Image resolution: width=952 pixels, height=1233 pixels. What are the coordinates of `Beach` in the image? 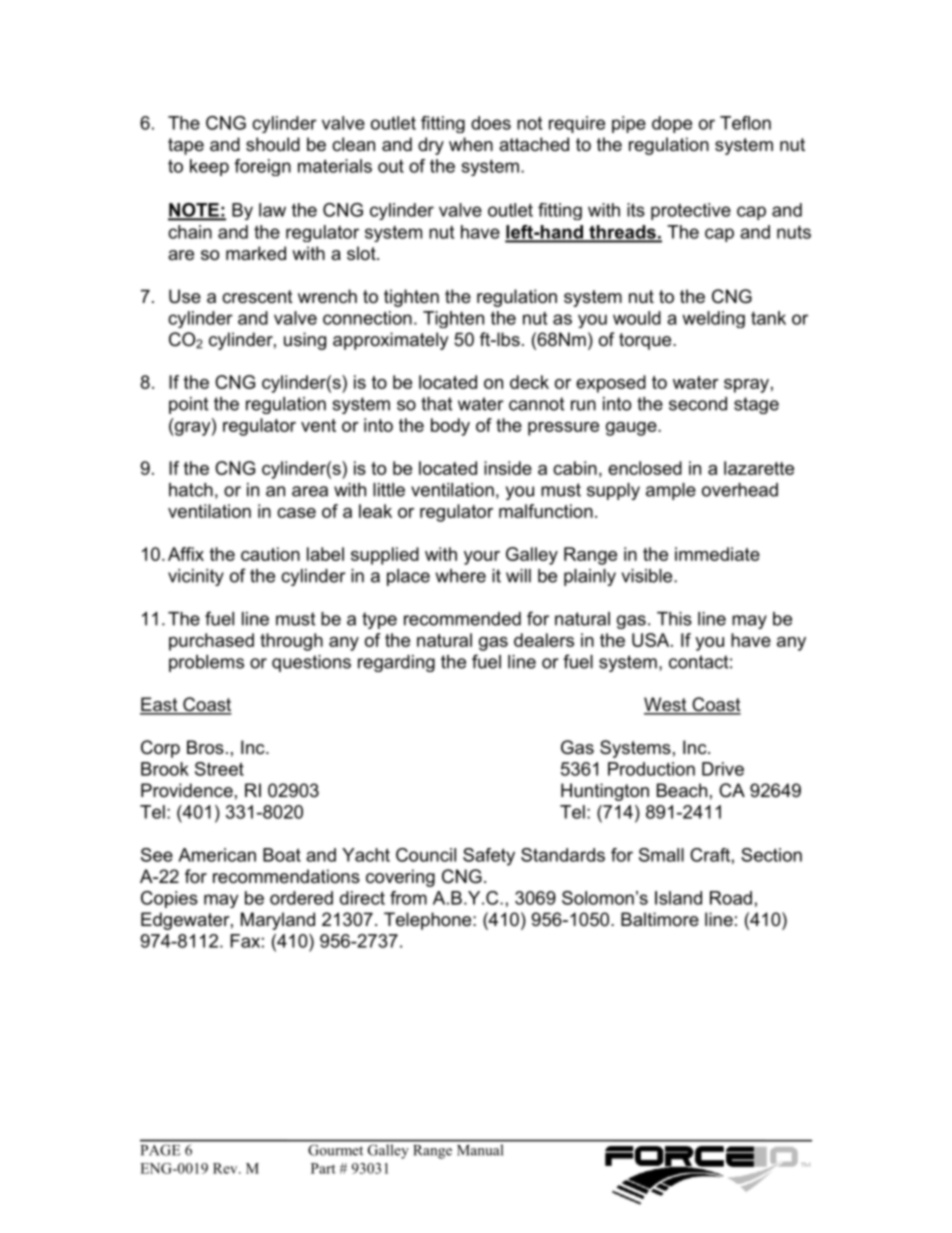 It's located at (682, 790).
